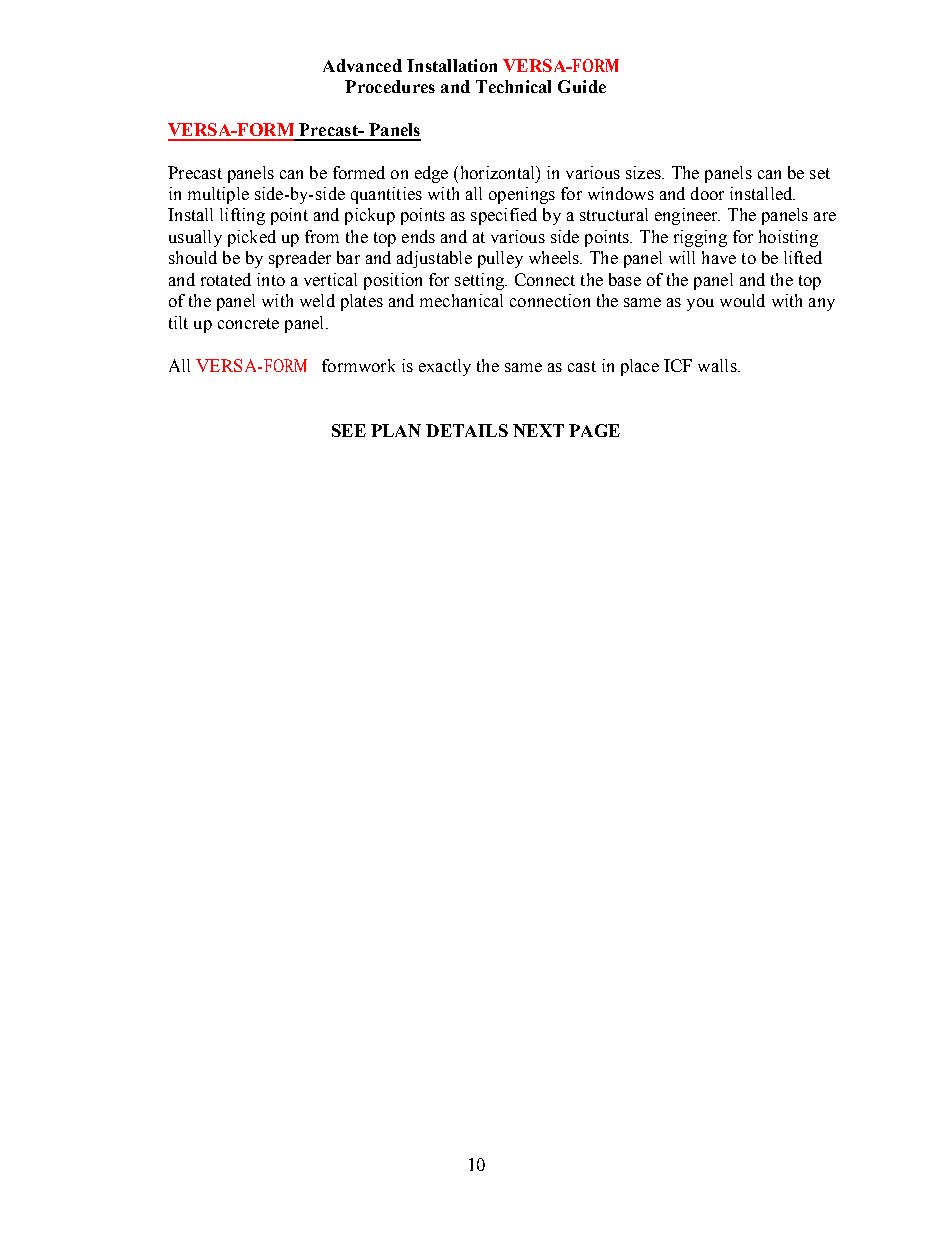  I want to click on would, so click(742, 300).
